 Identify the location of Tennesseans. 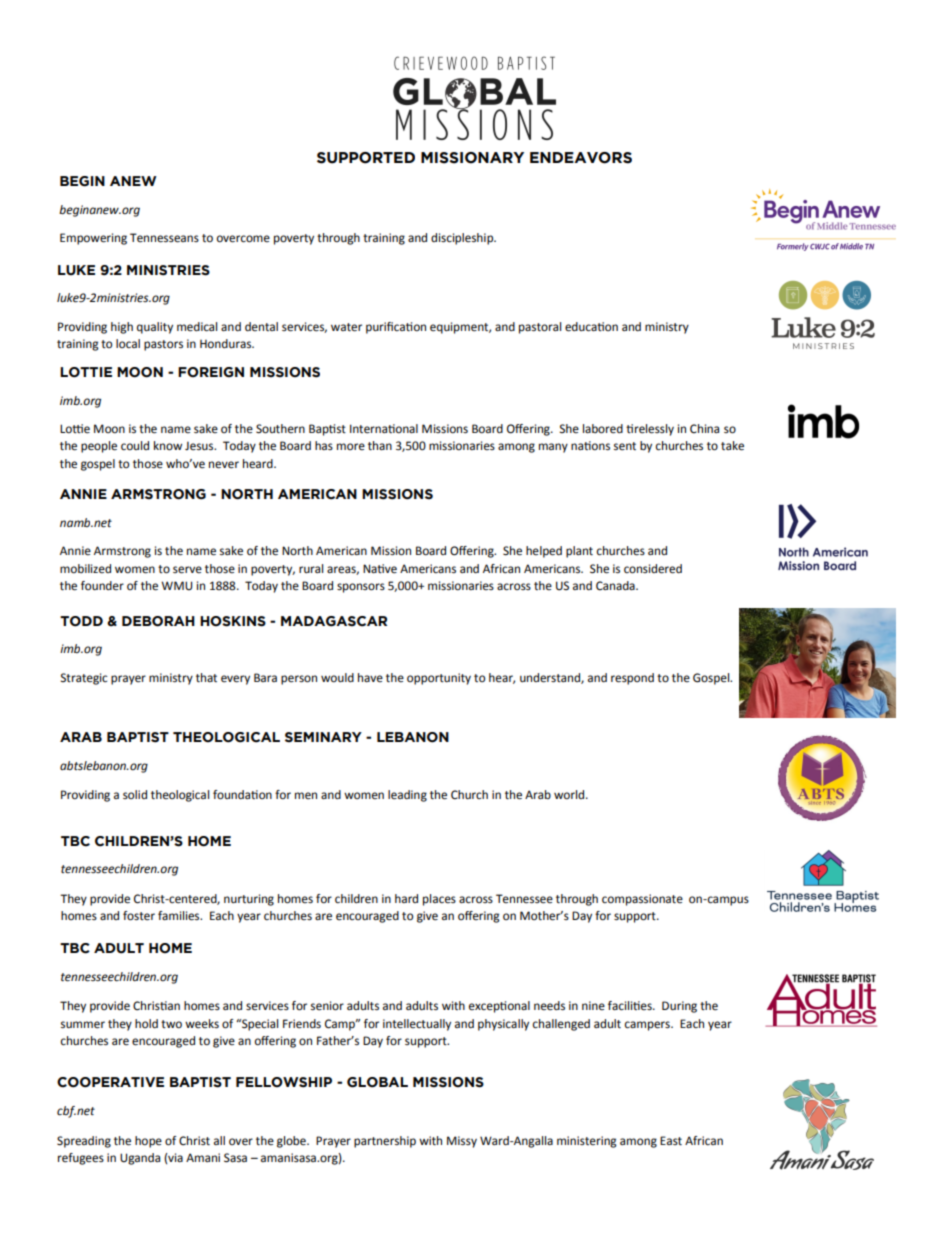
(164, 238).
